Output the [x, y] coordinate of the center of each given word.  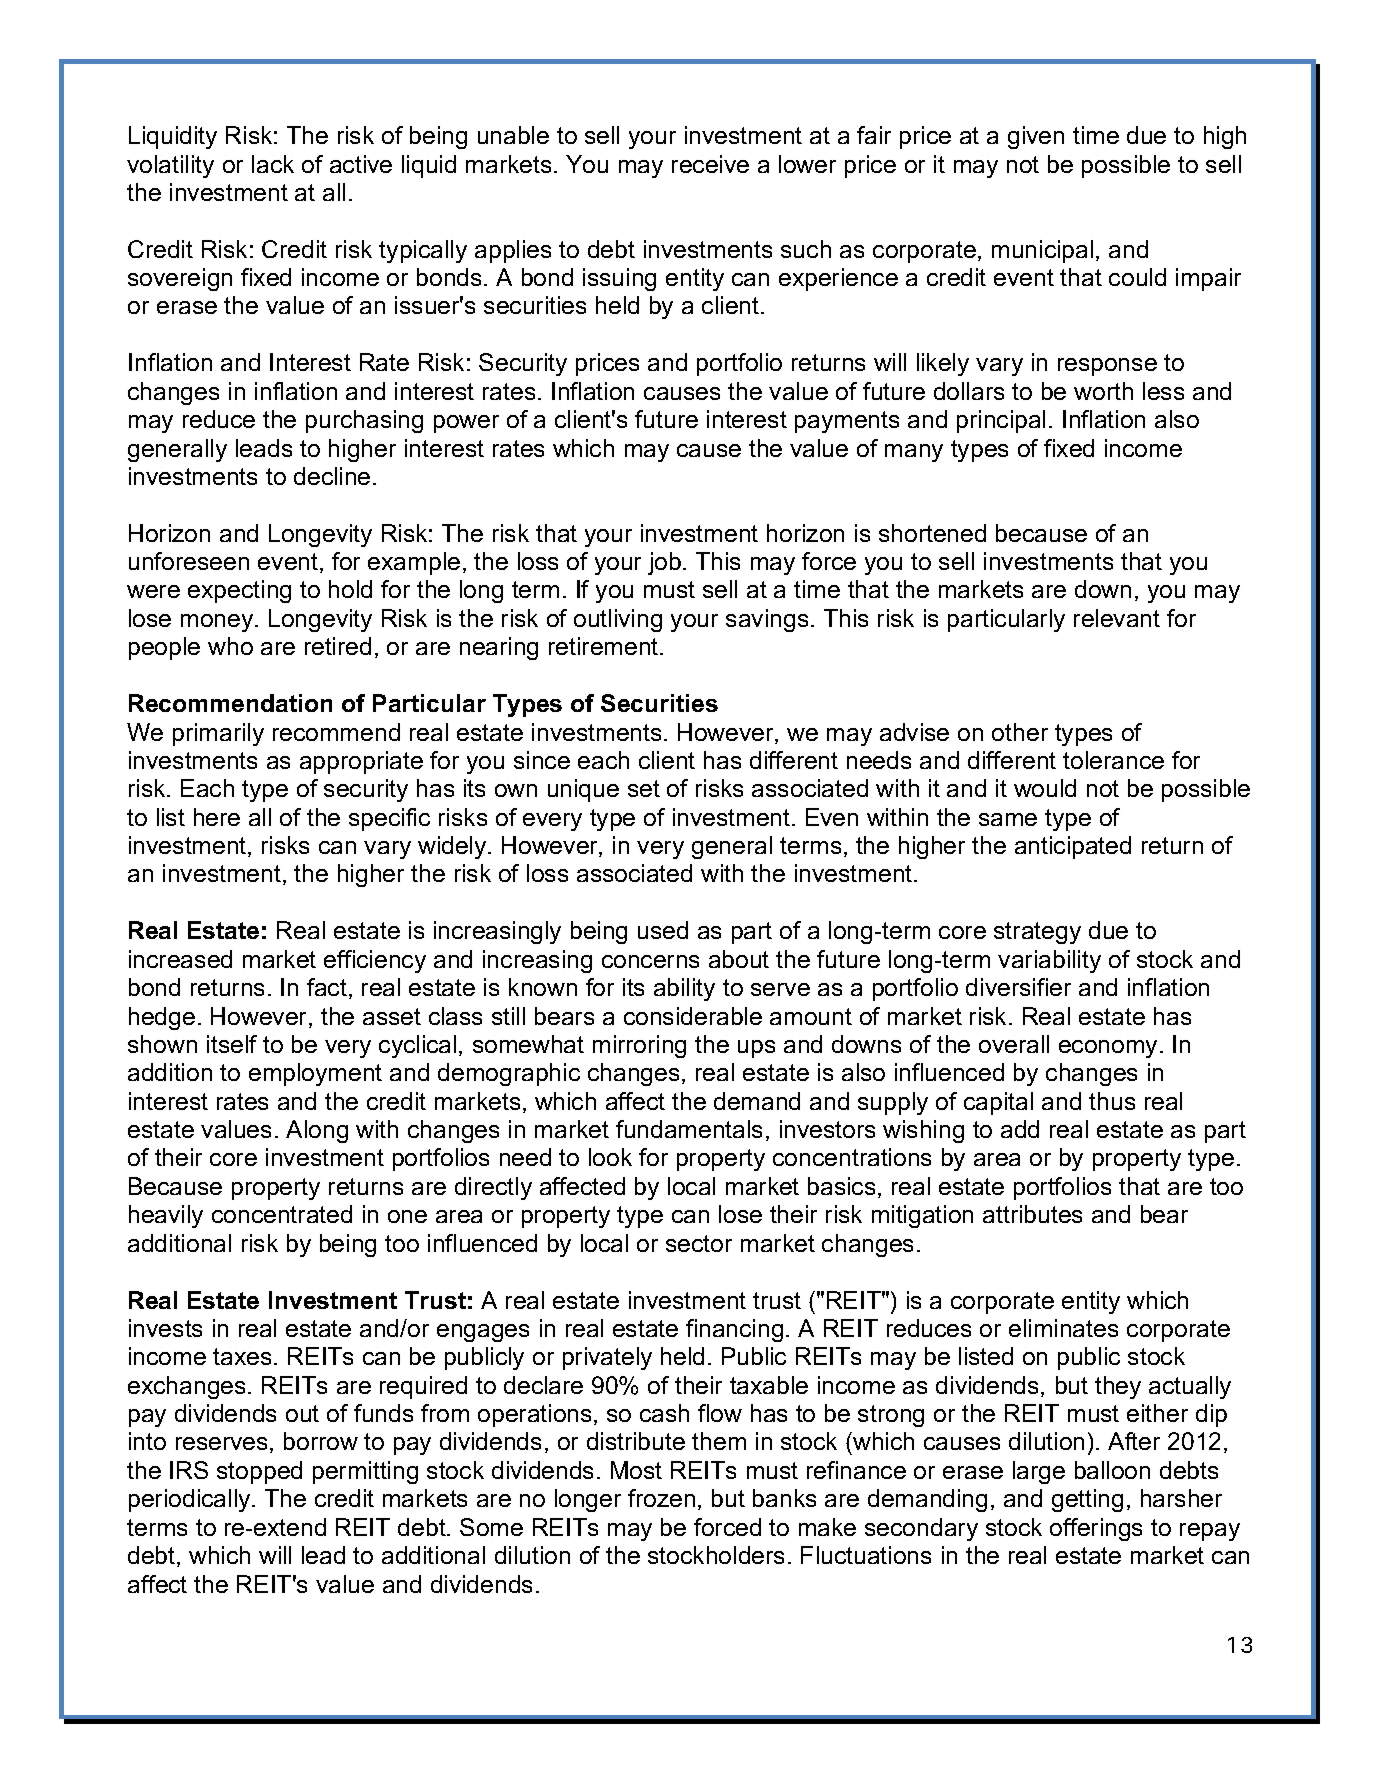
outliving [618, 620]
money [218, 623]
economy [1108, 1049]
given [1036, 137]
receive [710, 164]
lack [273, 164]
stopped [259, 1472]
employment [315, 1074]
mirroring [639, 1046]
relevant [1117, 618]
